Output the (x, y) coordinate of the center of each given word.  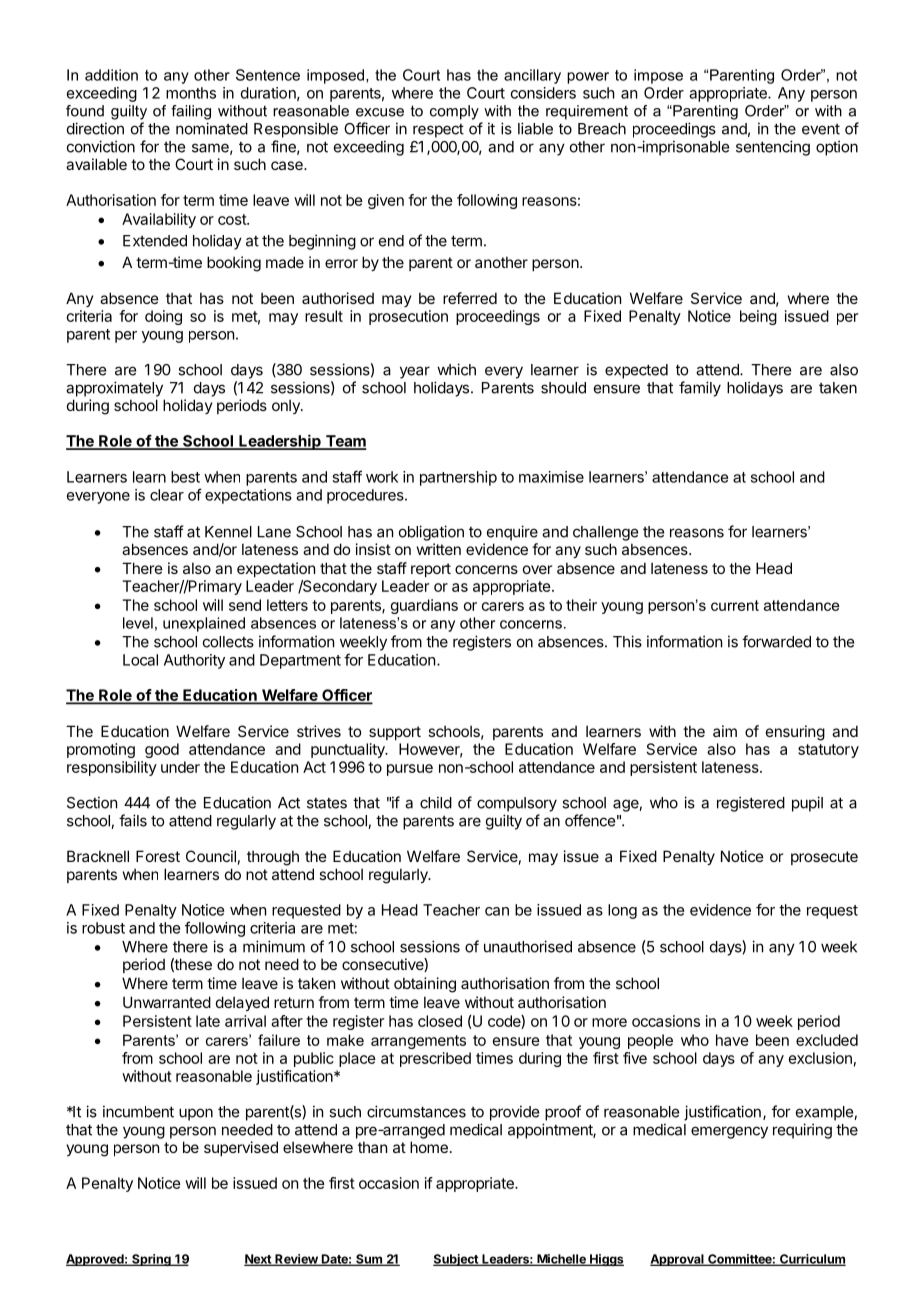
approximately (114, 389)
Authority (194, 661)
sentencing (773, 148)
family (700, 389)
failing (191, 112)
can (497, 911)
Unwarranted (167, 1002)
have (732, 1040)
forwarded (776, 641)
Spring (151, 1260)
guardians (424, 606)
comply (454, 112)
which (456, 369)
